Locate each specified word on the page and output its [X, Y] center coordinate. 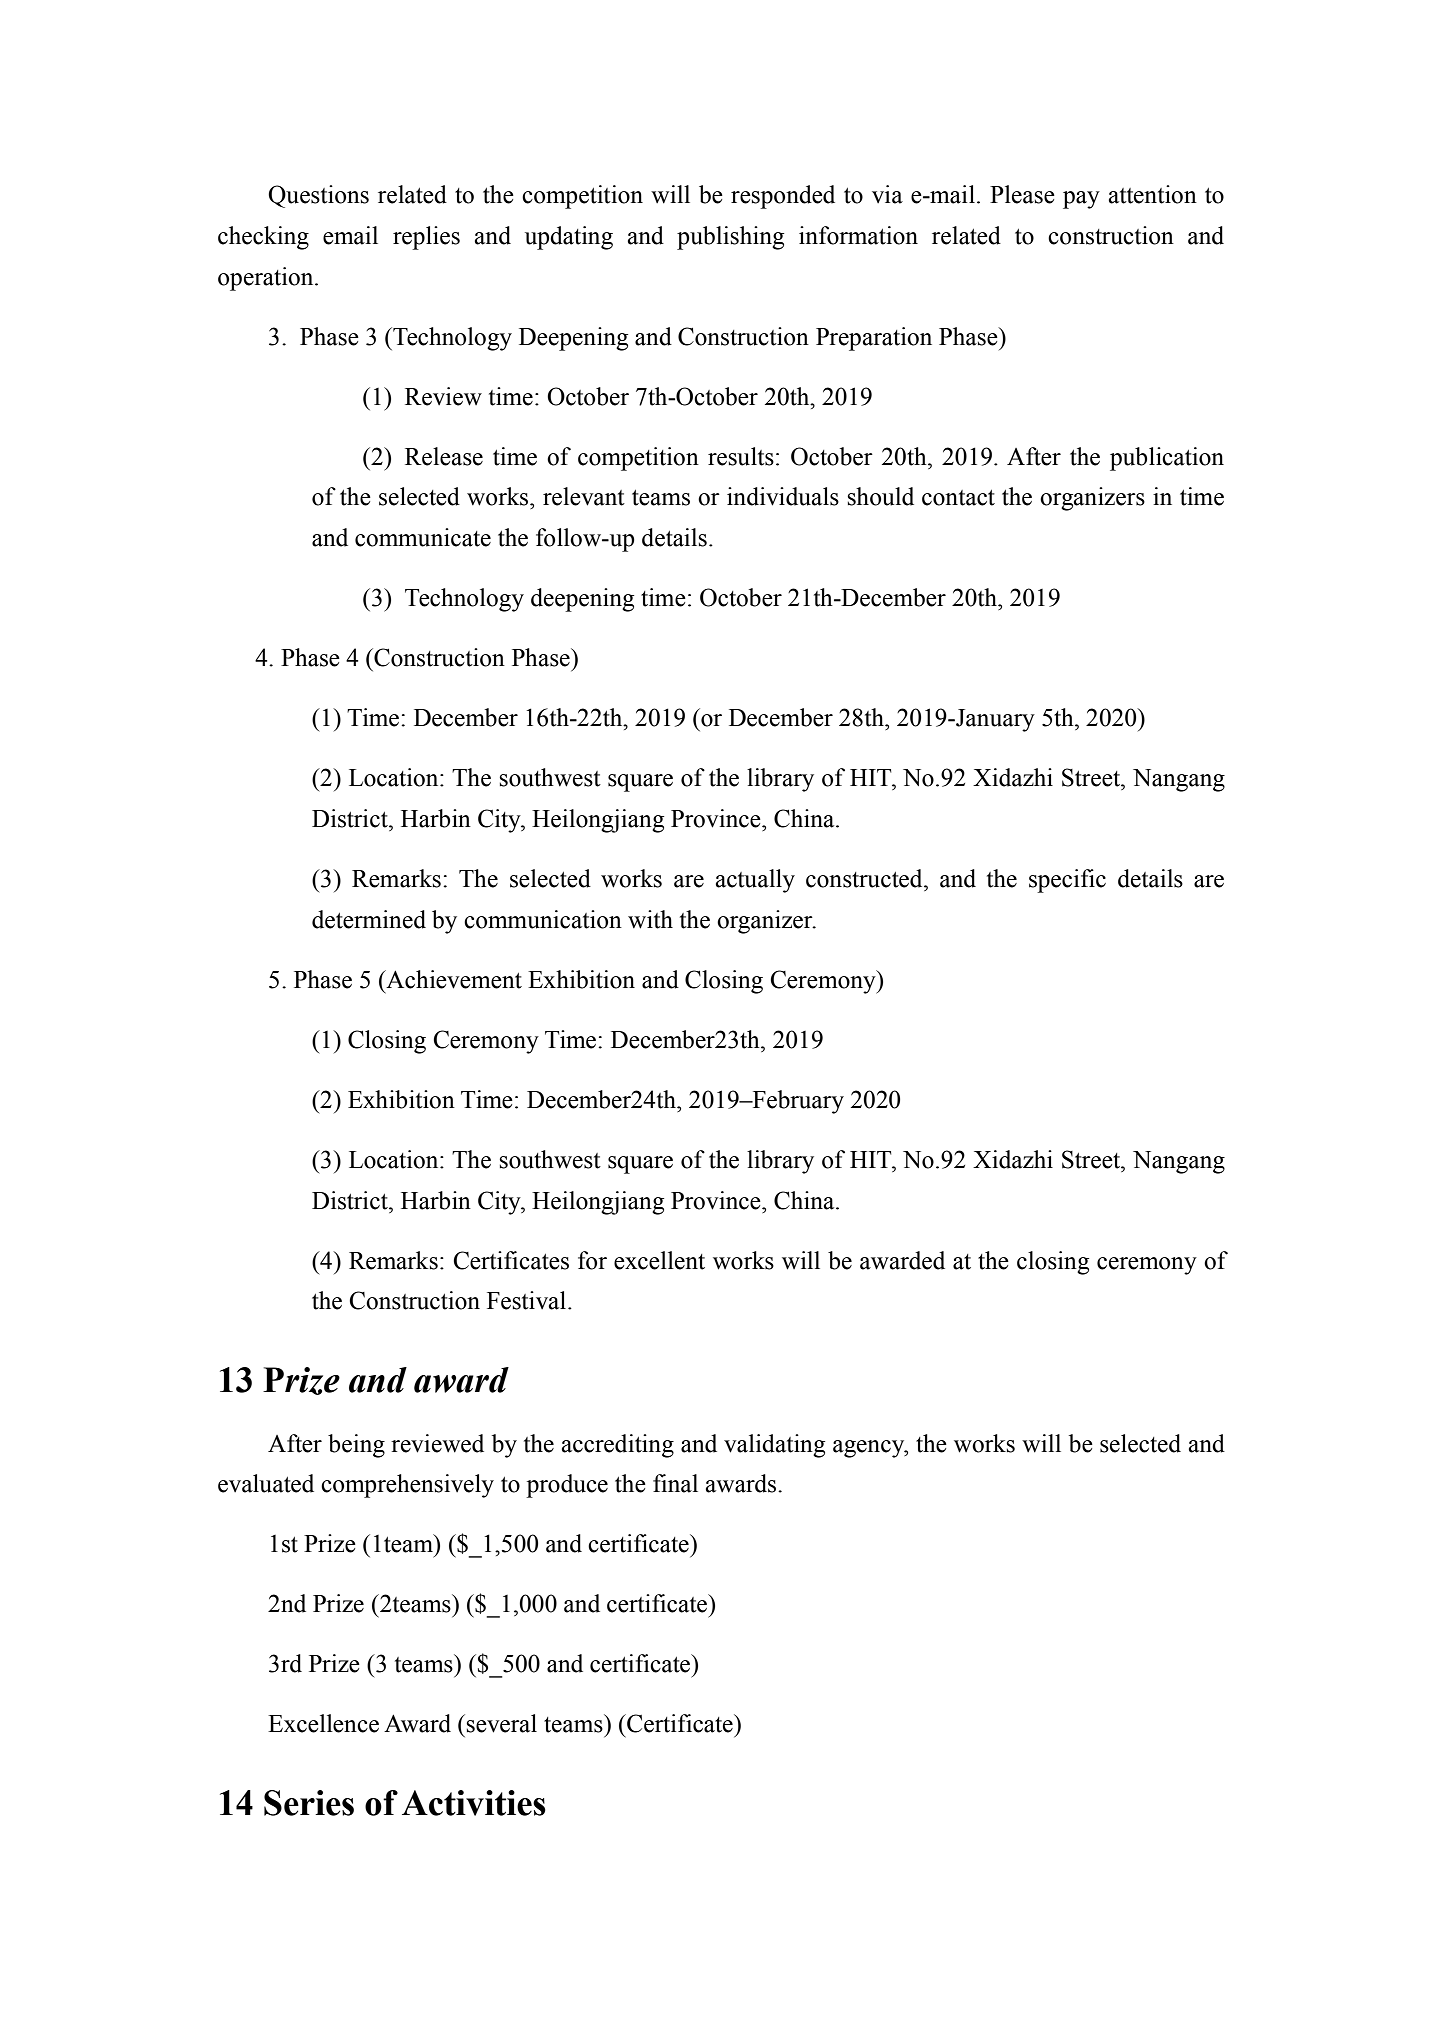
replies [426, 238]
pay [1081, 200]
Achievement [453, 979]
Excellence [323, 1723]
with [650, 919]
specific [1067, 881]
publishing [730, 238]
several [501, 1723]
